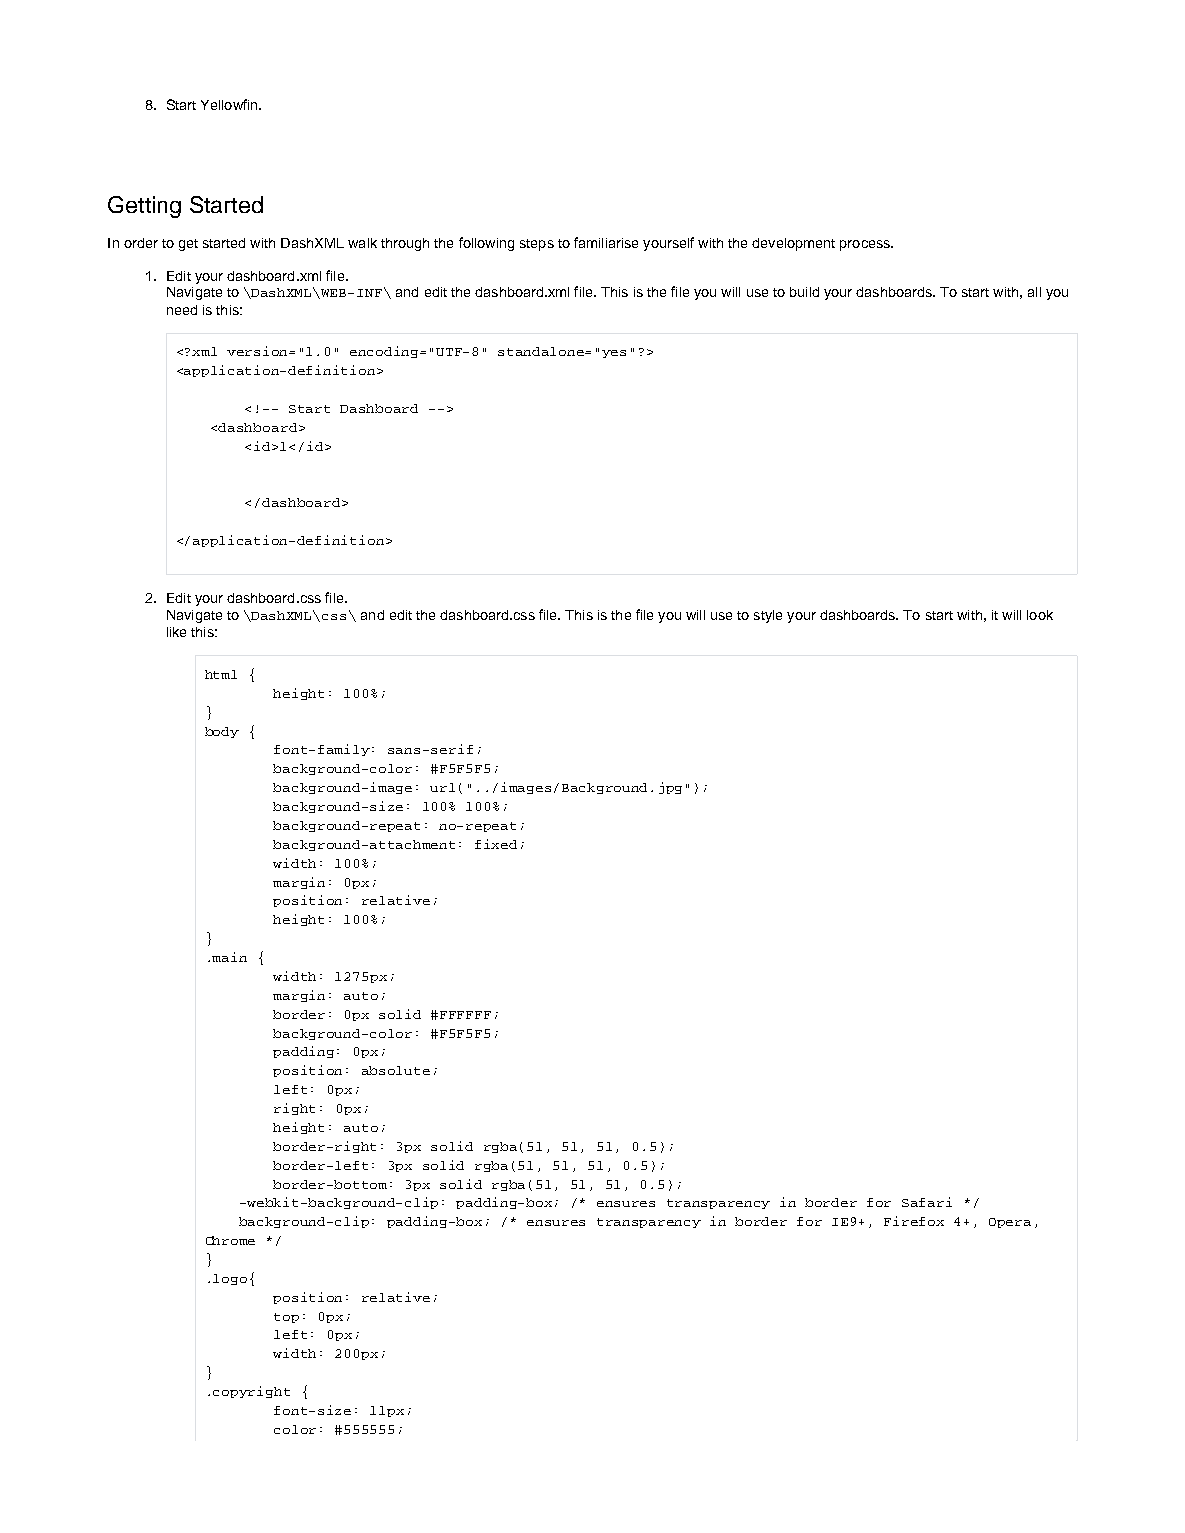 This screenshot has height=1533, width=1185. What do you see at coordinates (606, 242) in the screenshot?
I see `familiarise` at bounding box center [606, 242].
